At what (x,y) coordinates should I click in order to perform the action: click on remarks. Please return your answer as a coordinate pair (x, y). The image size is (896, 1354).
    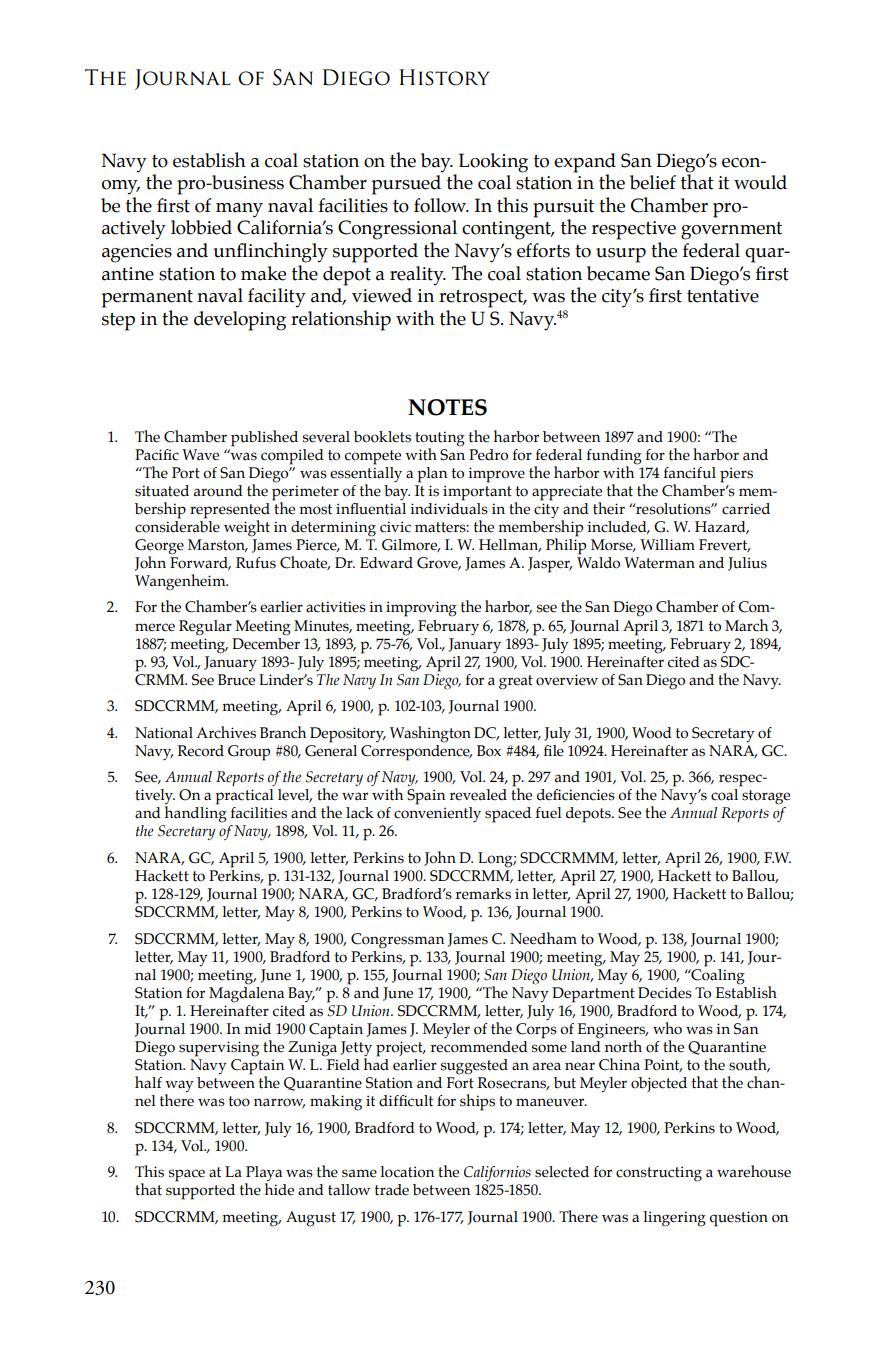
    Looking at the image, I should click on (483, 894).
